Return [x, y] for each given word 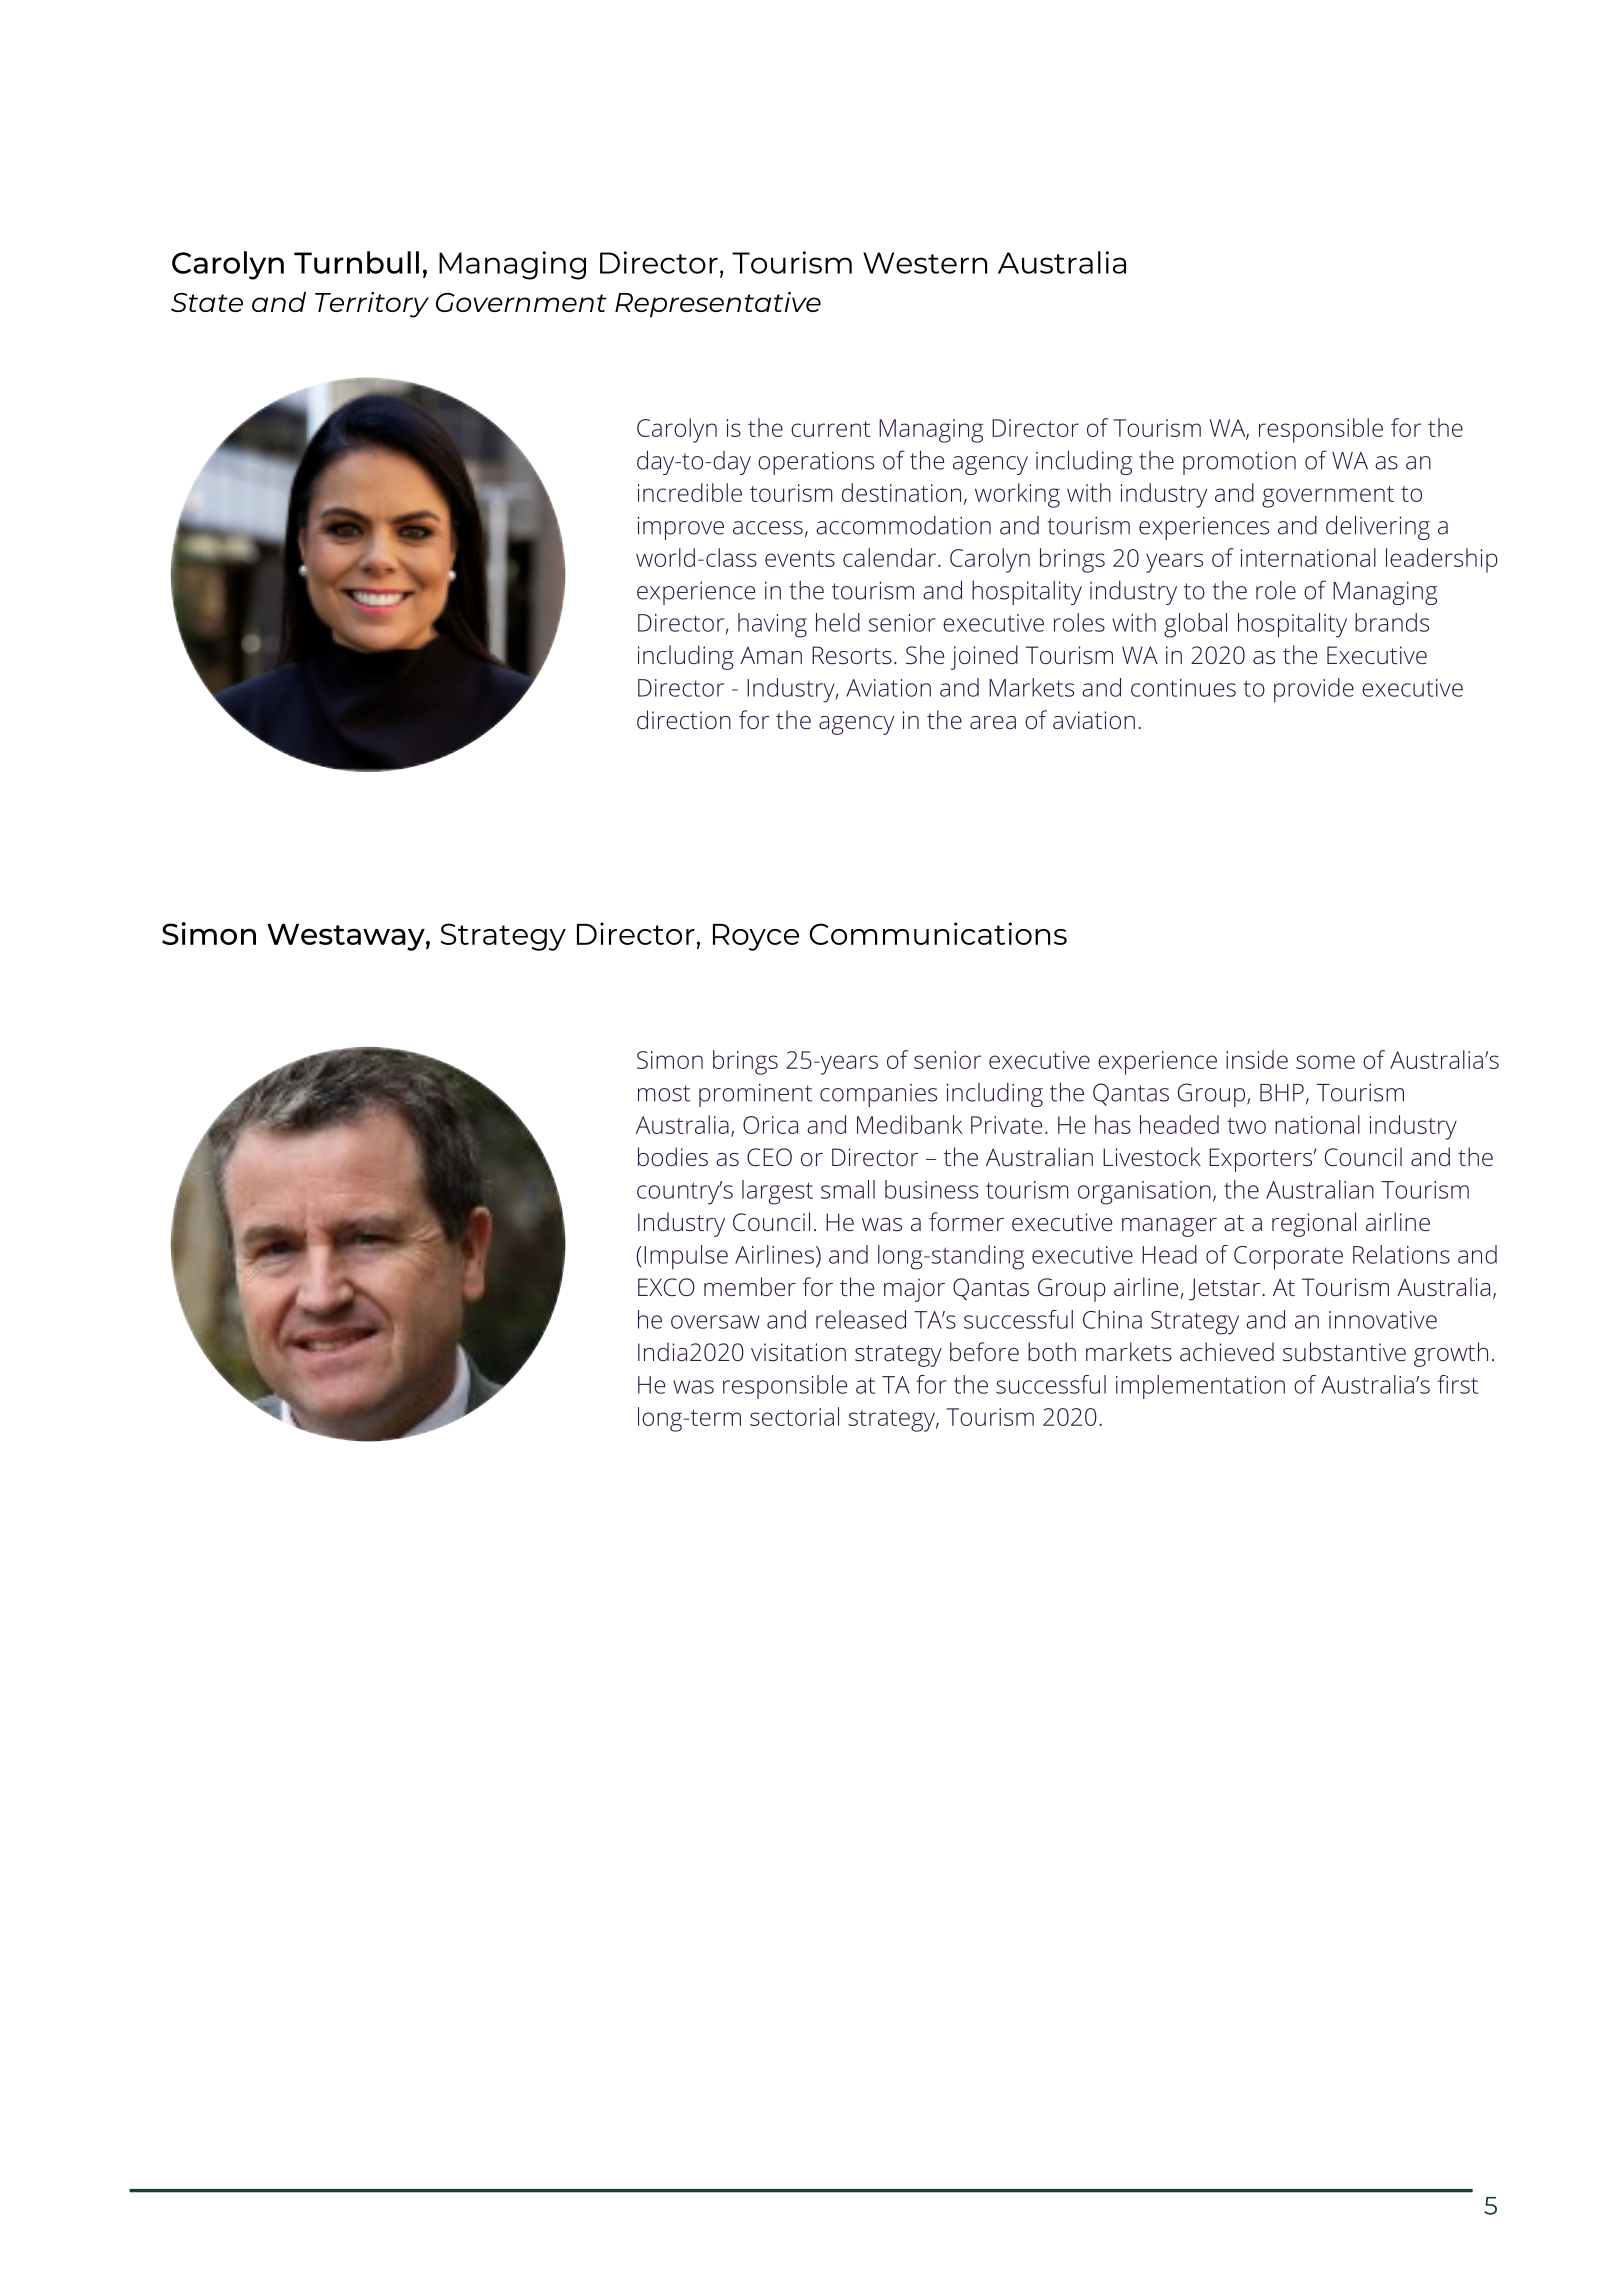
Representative [718, 305]
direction [684, 719]
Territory [372, 305]
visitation [798, 1352]
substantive [1344, 1351]
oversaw [715, 1322]
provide [1314, 690]
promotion [1239, 463]
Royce [756, 937]
